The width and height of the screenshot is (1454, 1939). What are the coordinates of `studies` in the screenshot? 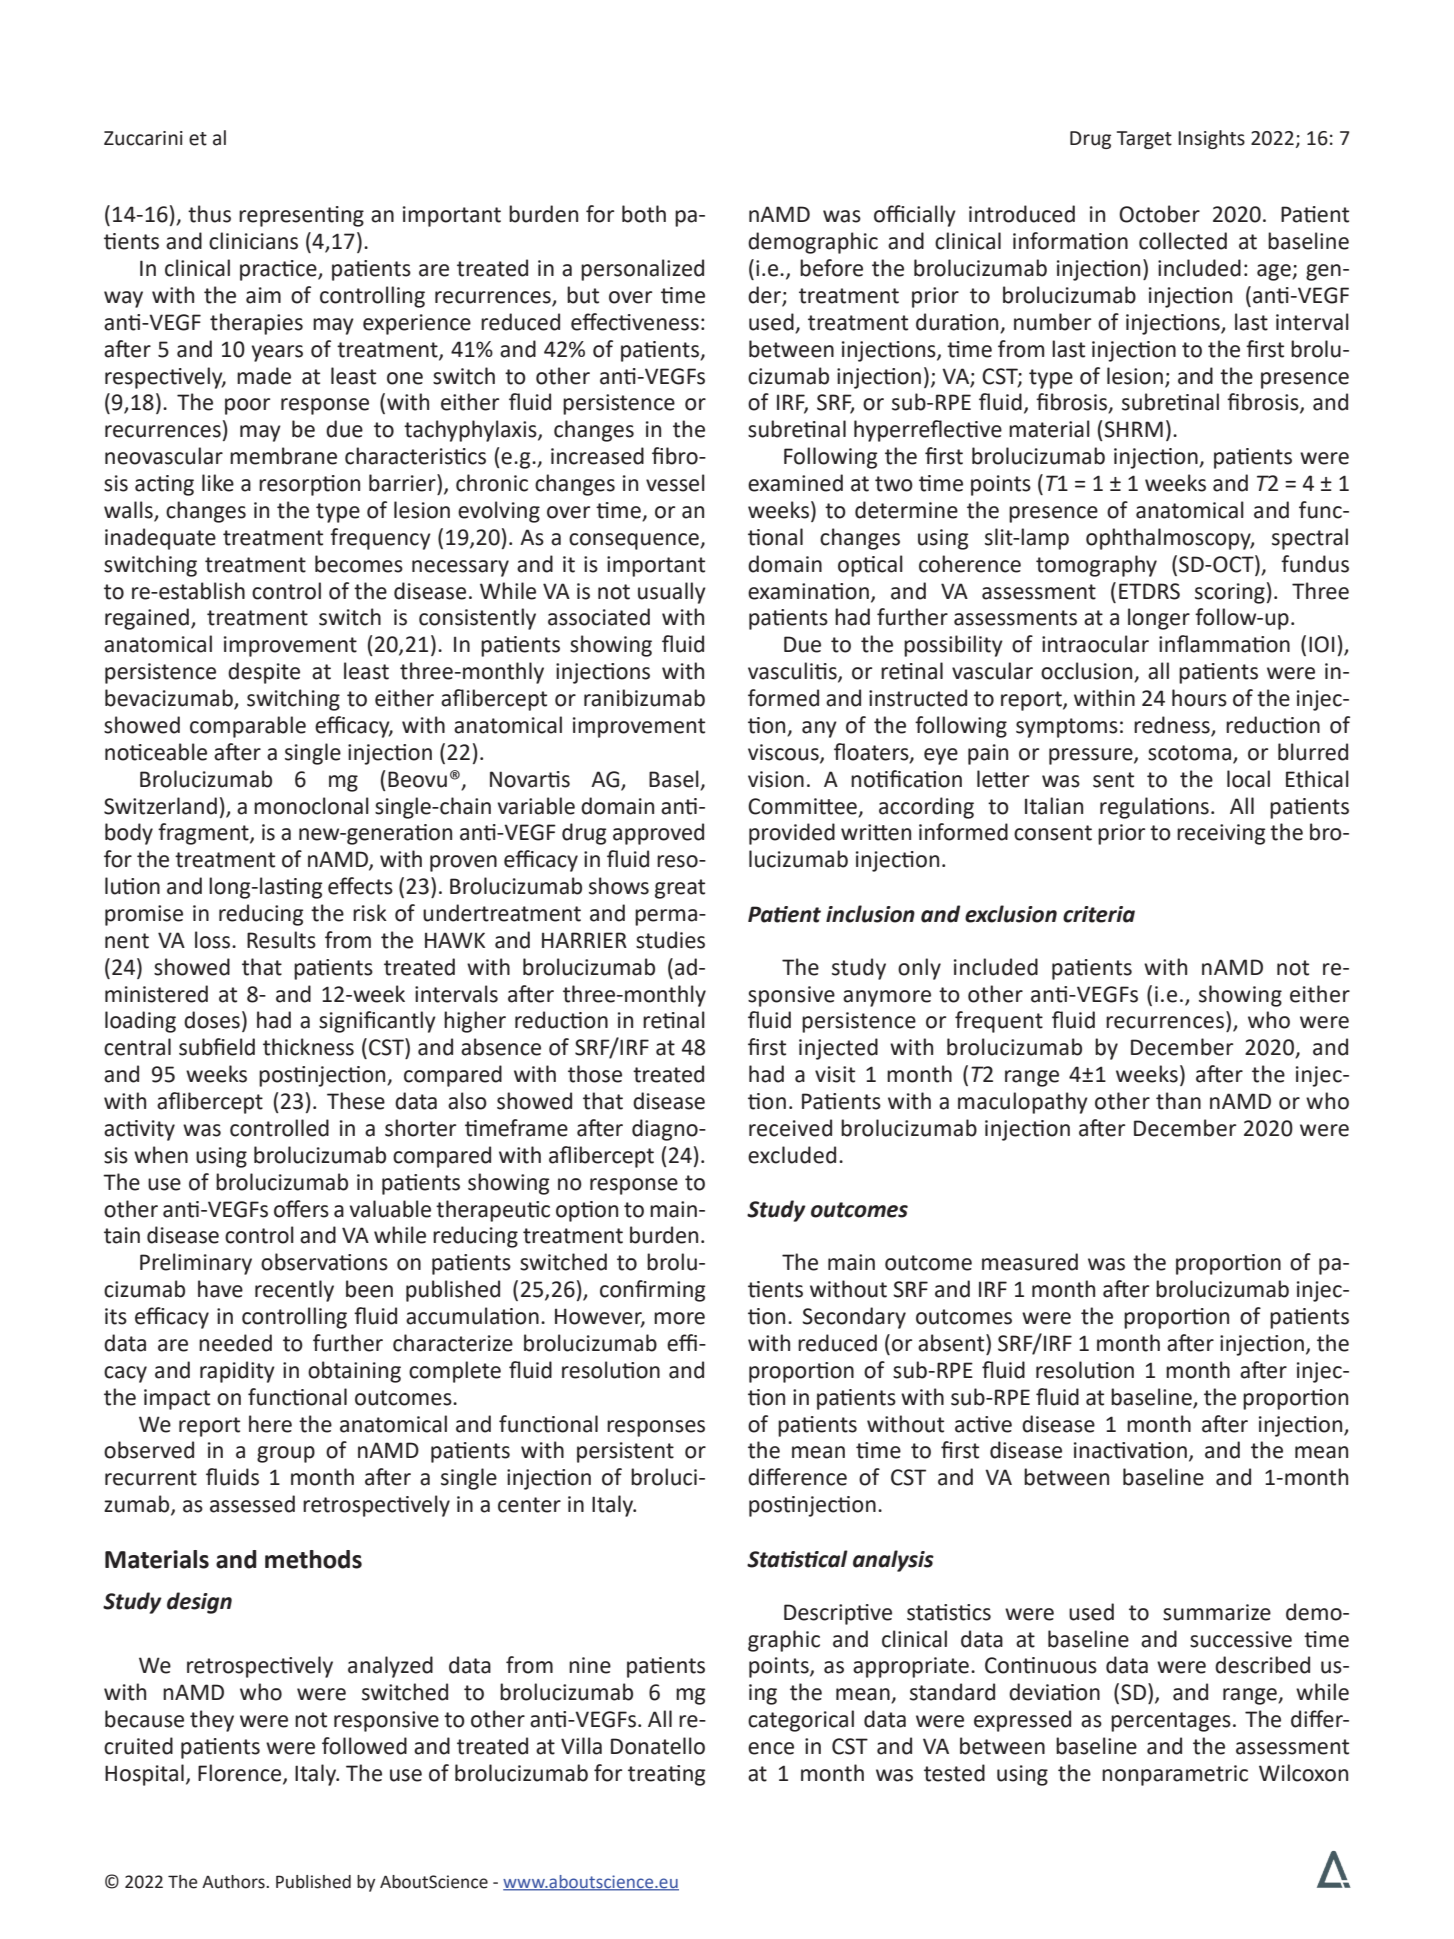 It's located at (670, 940).
